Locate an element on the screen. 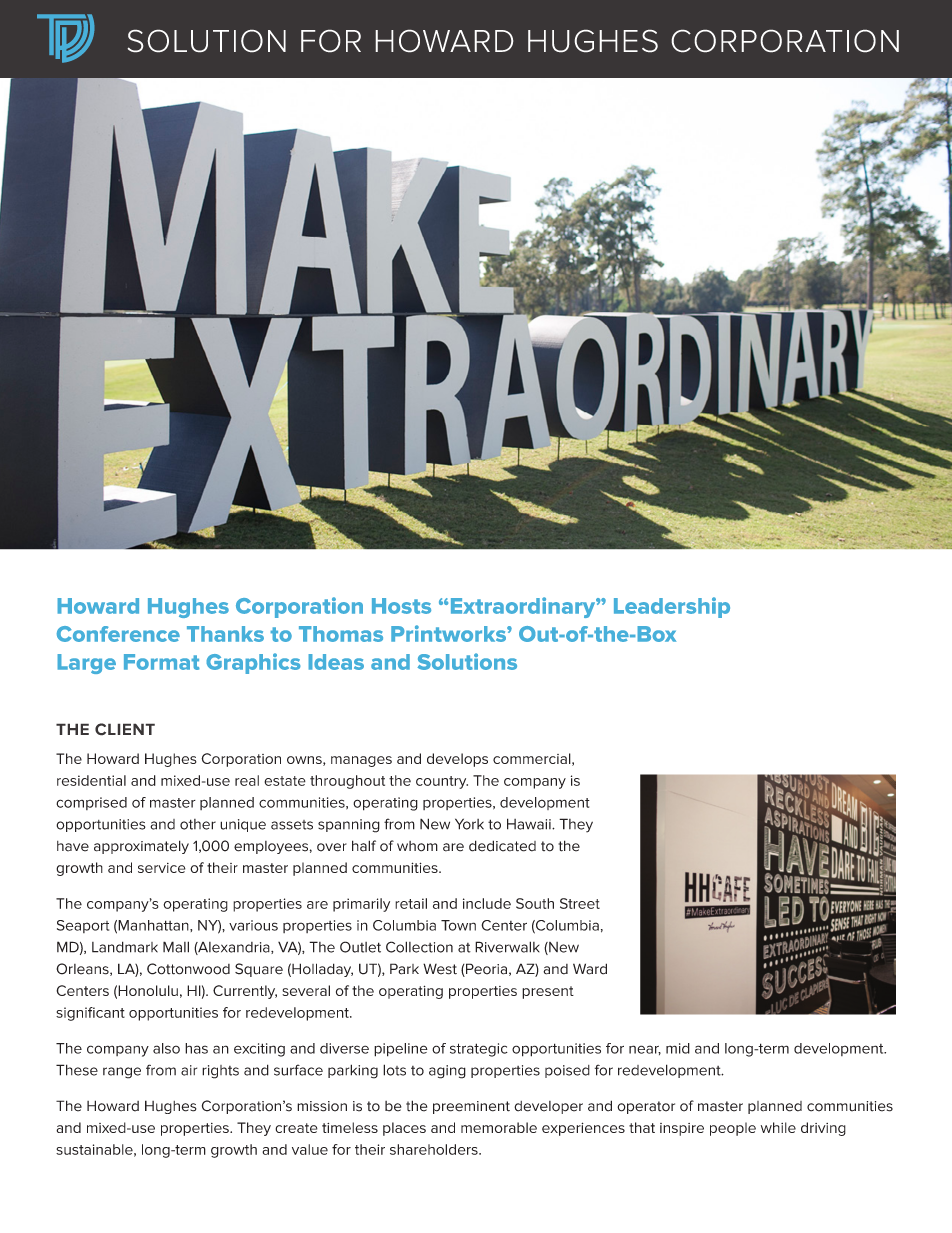 The height and width of the screenshot is (1233, 952). Leadership is located at coordinates (672, 607).
